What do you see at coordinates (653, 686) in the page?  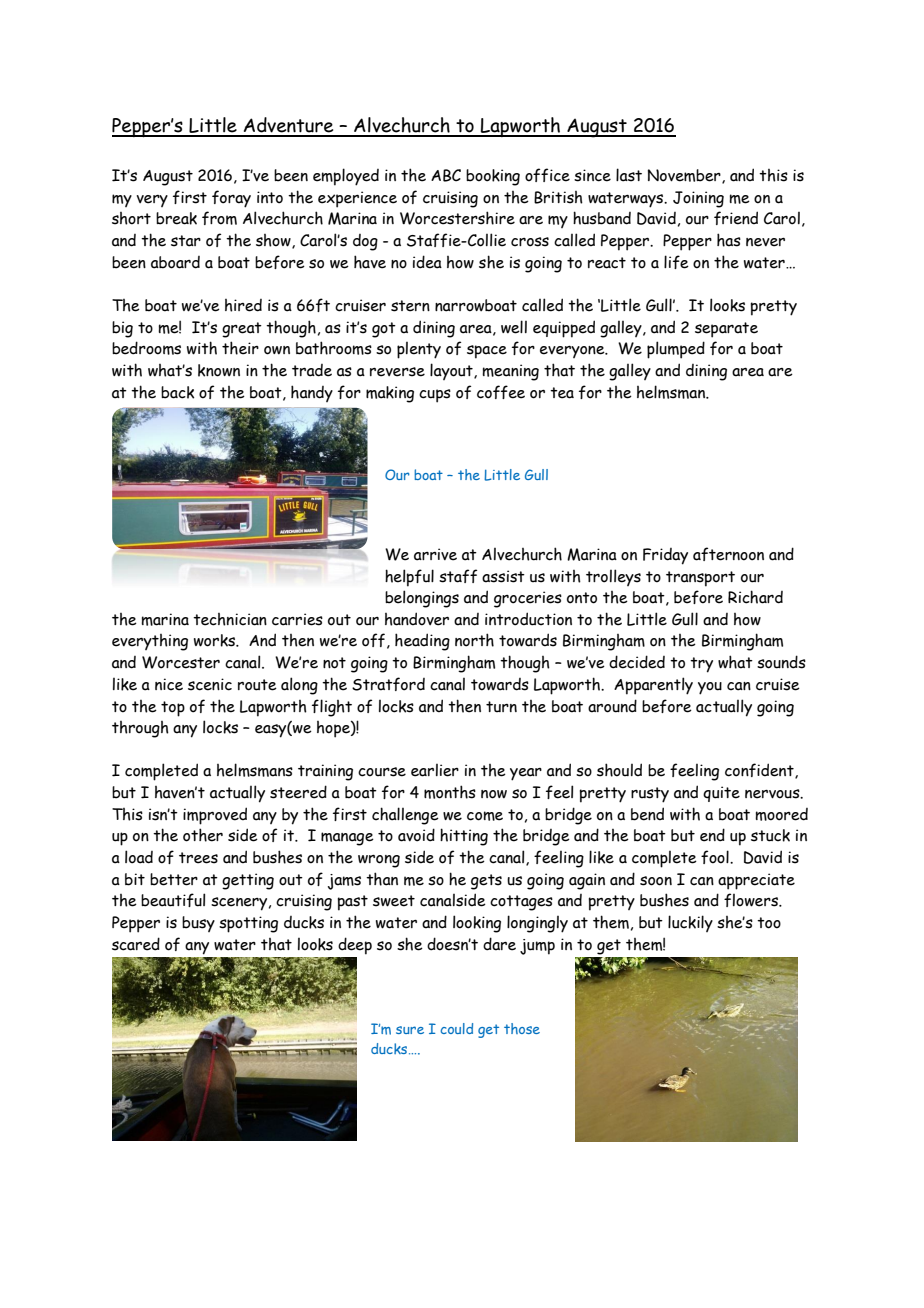 I see `Apparently` at bounding box center [653, 686].
